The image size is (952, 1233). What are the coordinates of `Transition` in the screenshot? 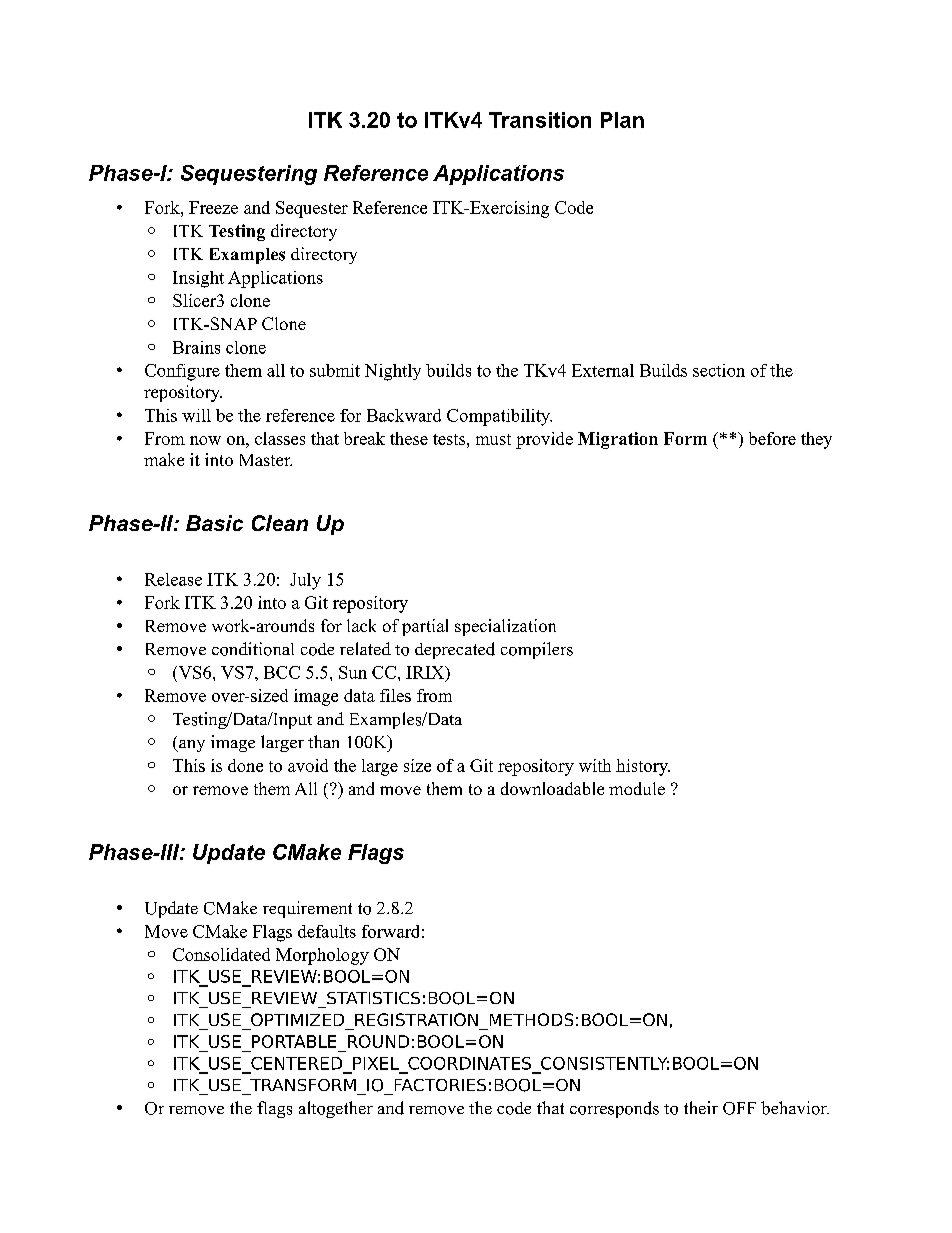 It's located at (540, 120).
